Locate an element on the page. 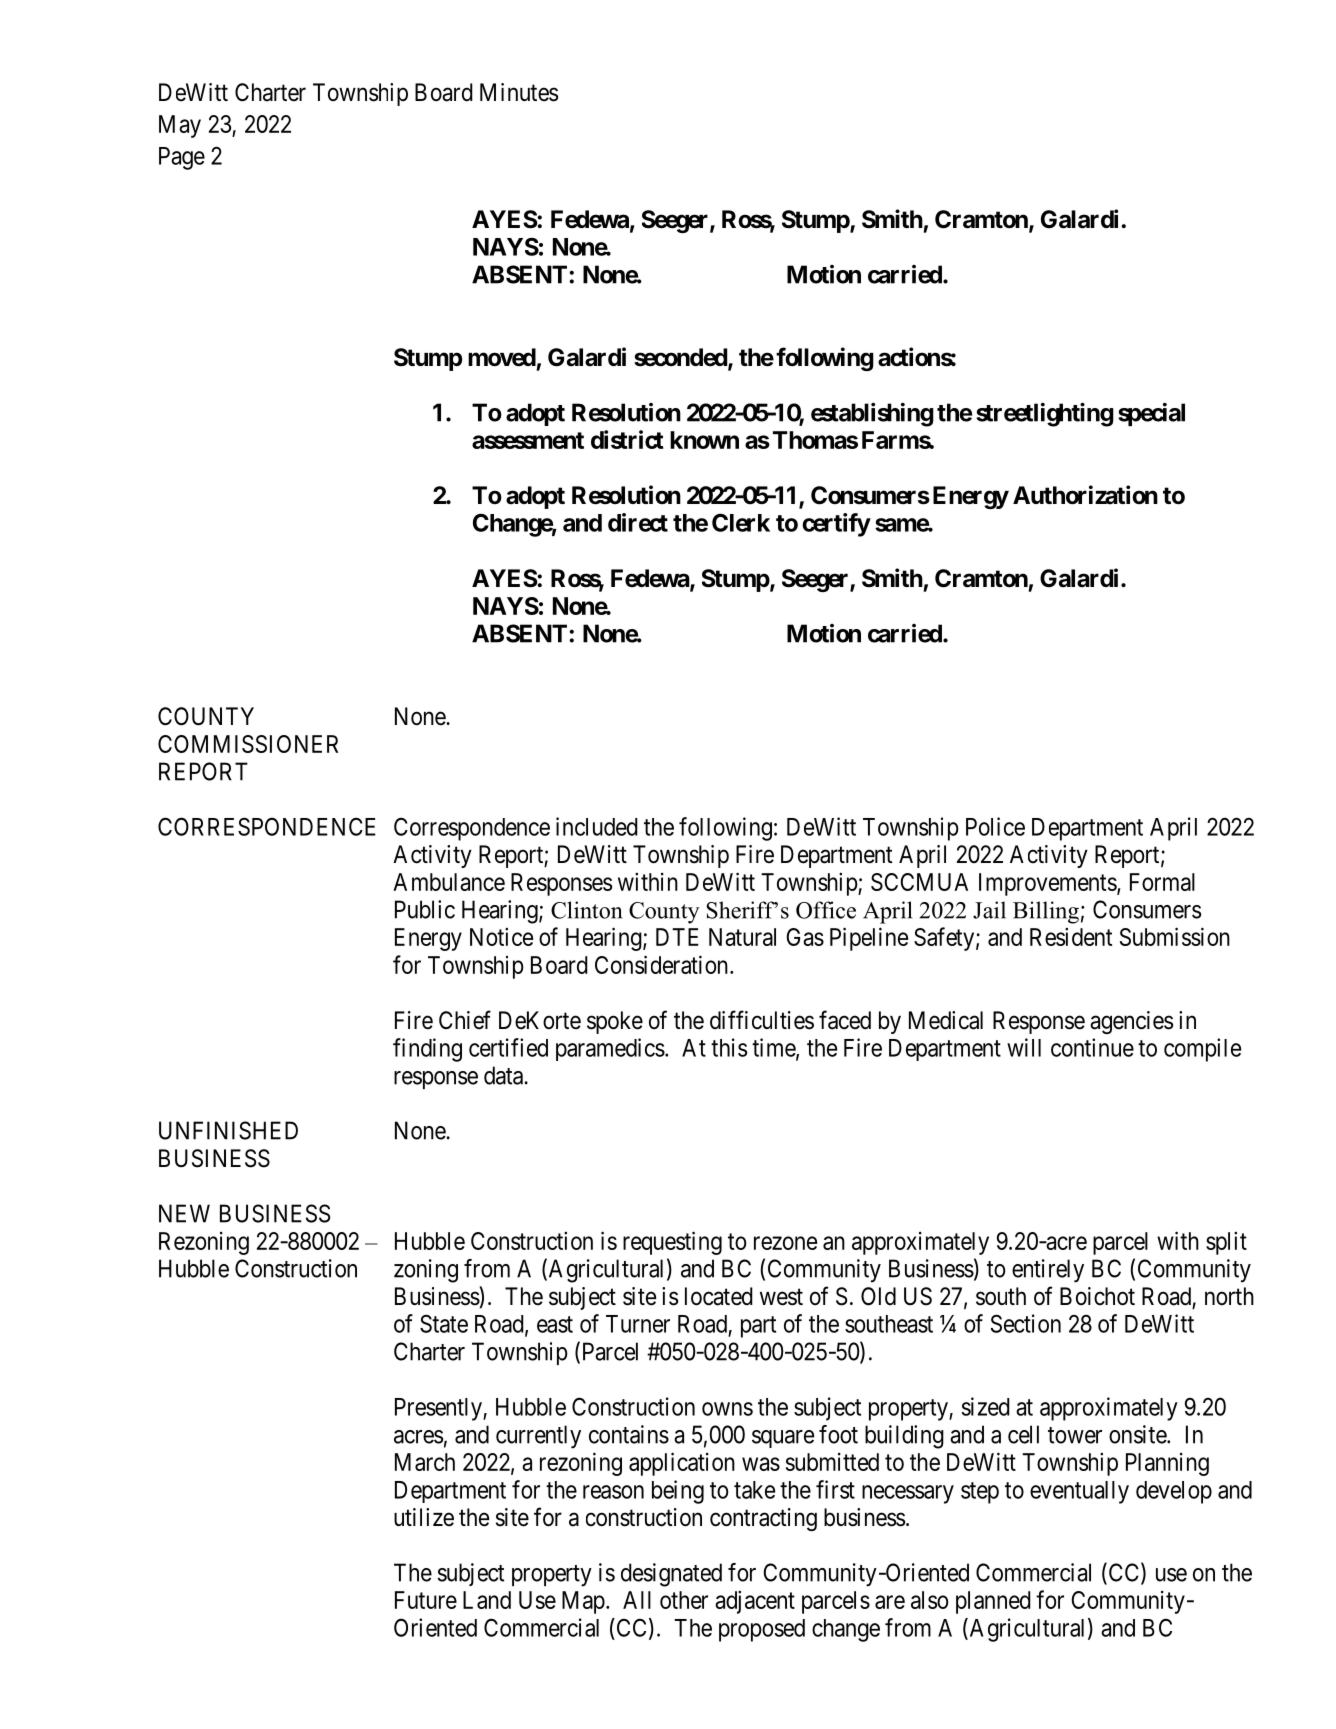 Image resolution: width=1336 pixels, height=1729 pixels. COMMISSIONER is located at coordinates (248, 744).
